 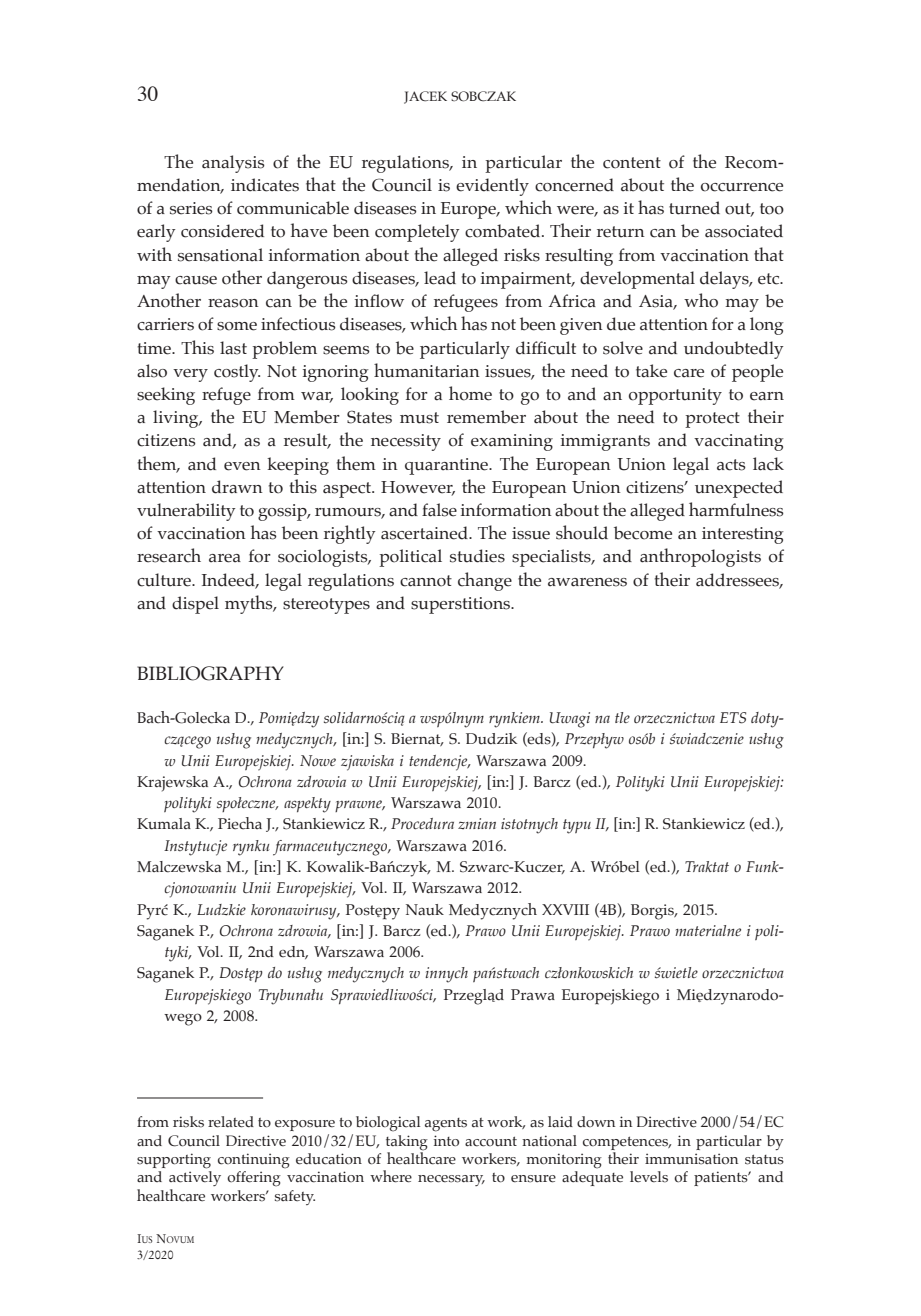 What do you see at coordinates (254, 1161) in the screenshot?
I see `continuing` at bounding box center [254, 1161].
